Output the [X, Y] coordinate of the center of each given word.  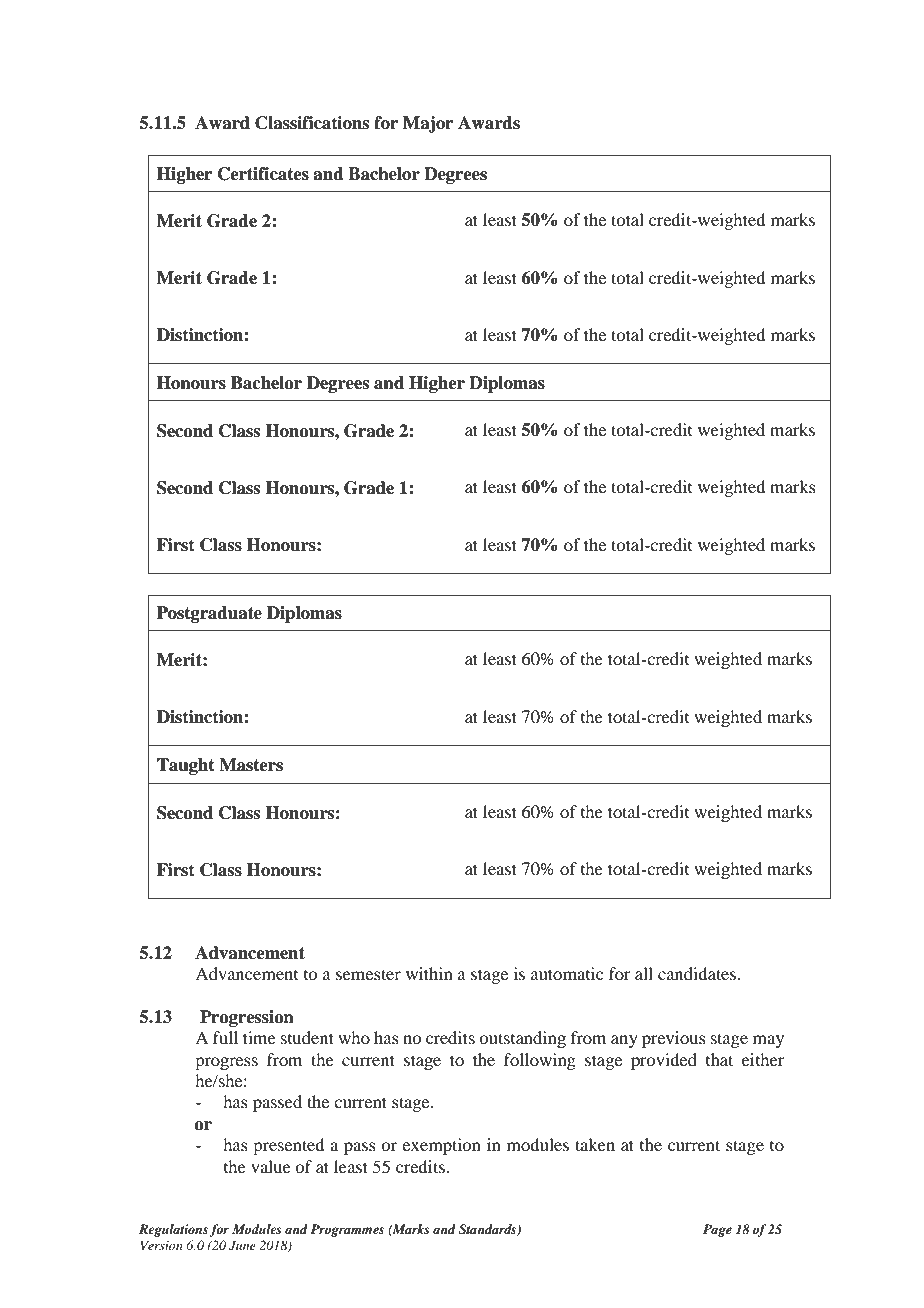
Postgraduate [209, 614]
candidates [698, 973]
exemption [441, 1146]
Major [428, 124]
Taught [186, 766]
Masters [251, 765]
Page [717, 1230]
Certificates [263, 174]
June [242, 1246]
